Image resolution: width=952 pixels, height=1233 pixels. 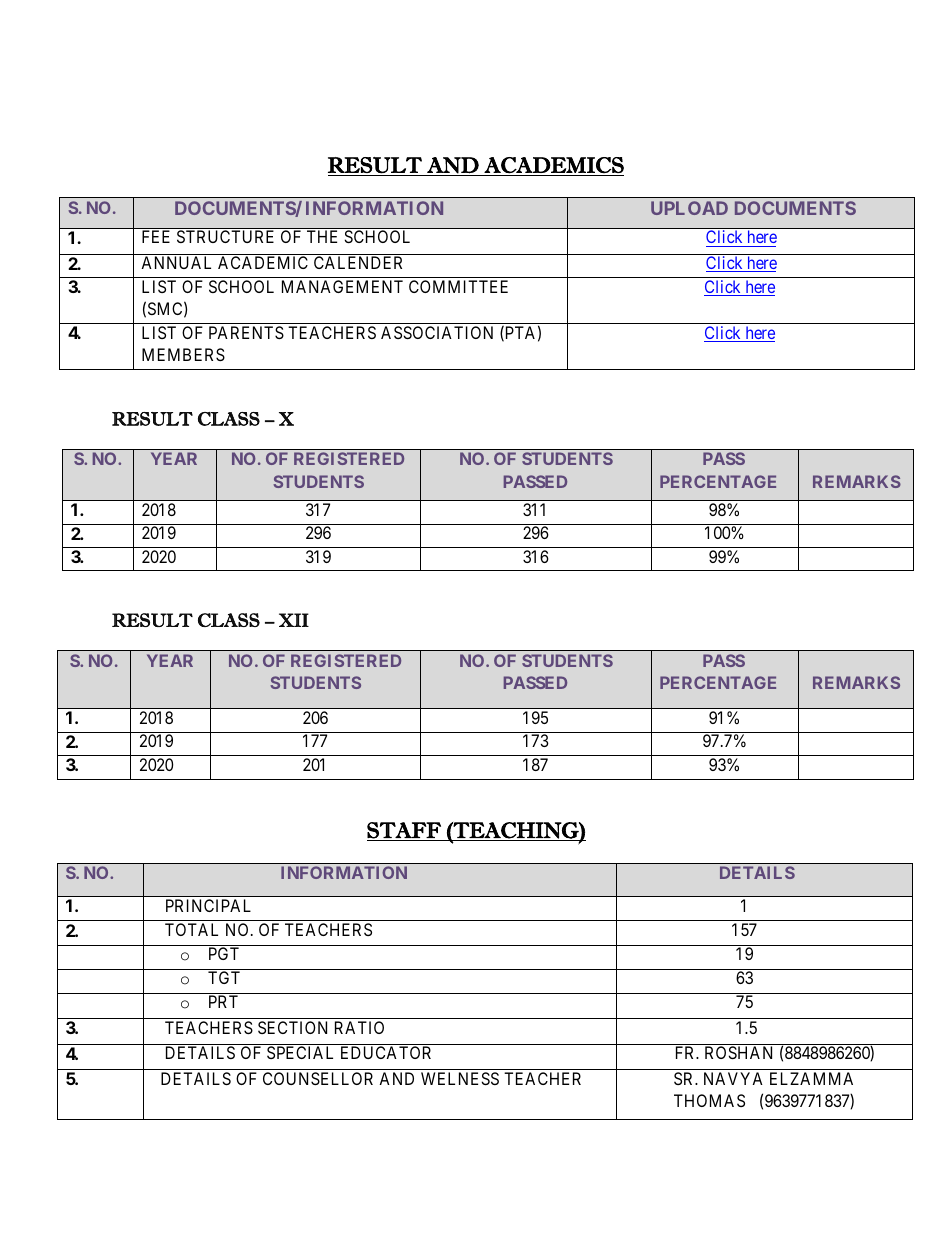 I want to click on SPECIAL, so click(x=300, y=1052).
